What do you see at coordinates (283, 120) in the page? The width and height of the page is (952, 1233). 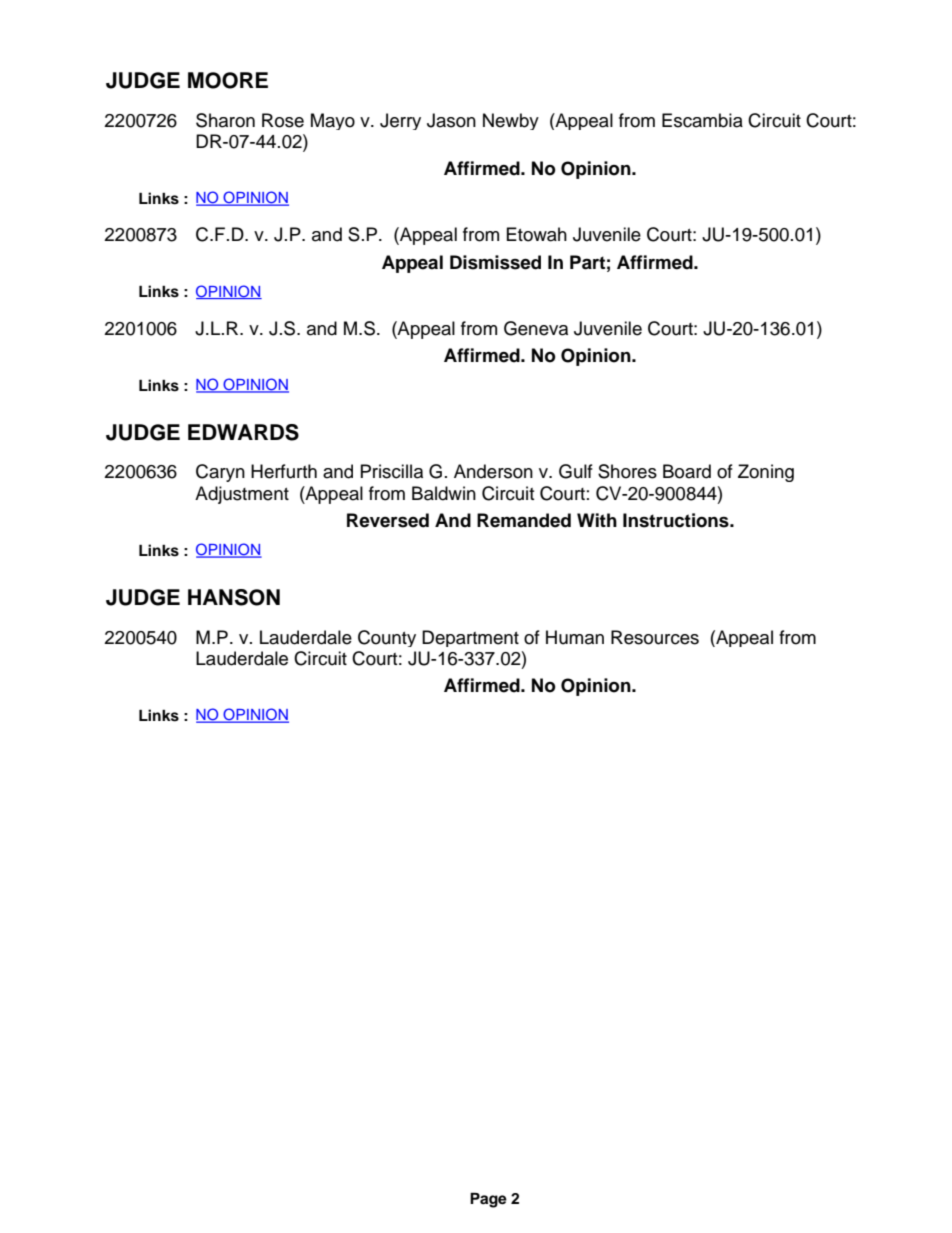 I see `Rose` at bounding box center [283, 120].
